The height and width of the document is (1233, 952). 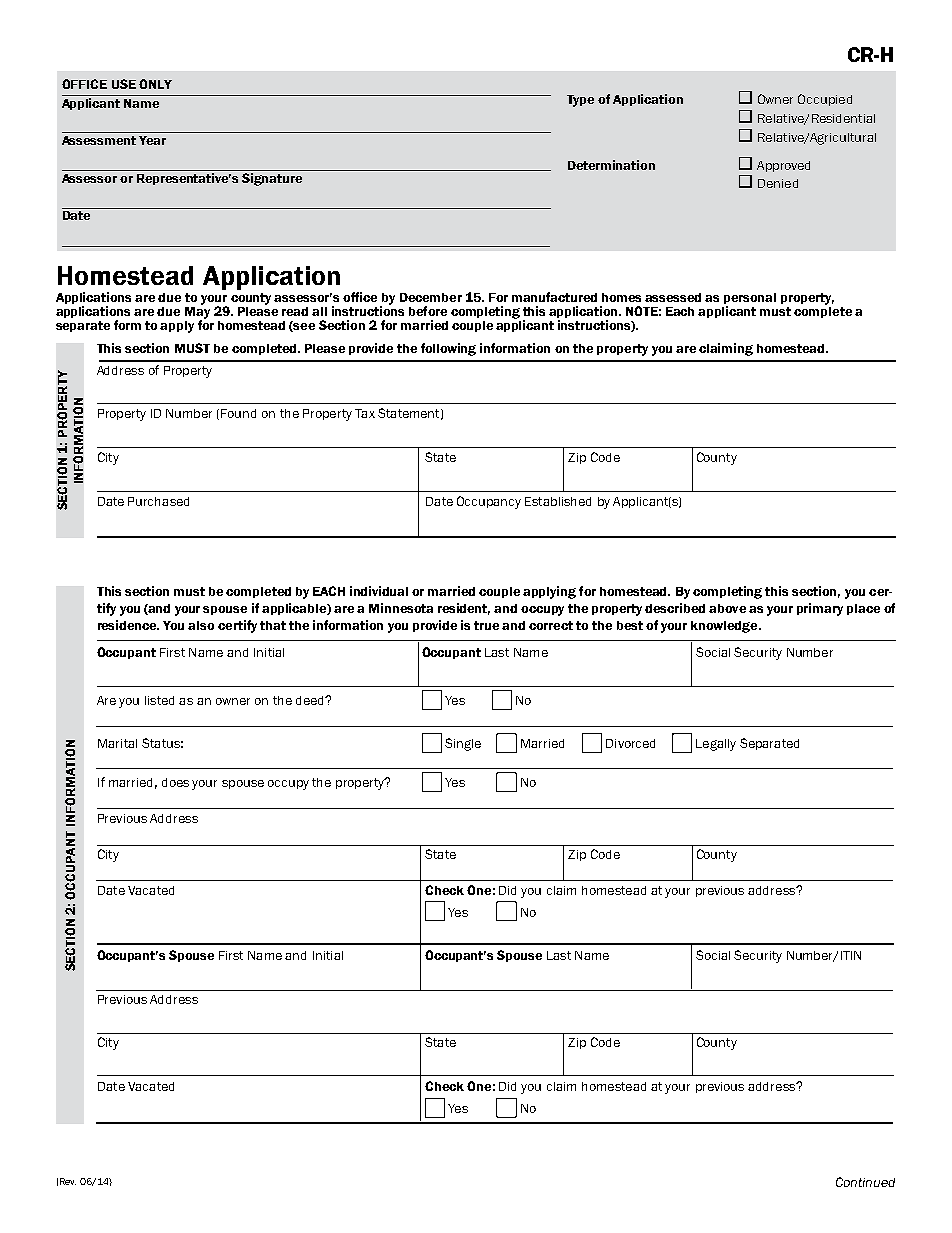 What do you see at coordinates (486, 625) in the document?
I see `true` at bounding box center [486, 625].
